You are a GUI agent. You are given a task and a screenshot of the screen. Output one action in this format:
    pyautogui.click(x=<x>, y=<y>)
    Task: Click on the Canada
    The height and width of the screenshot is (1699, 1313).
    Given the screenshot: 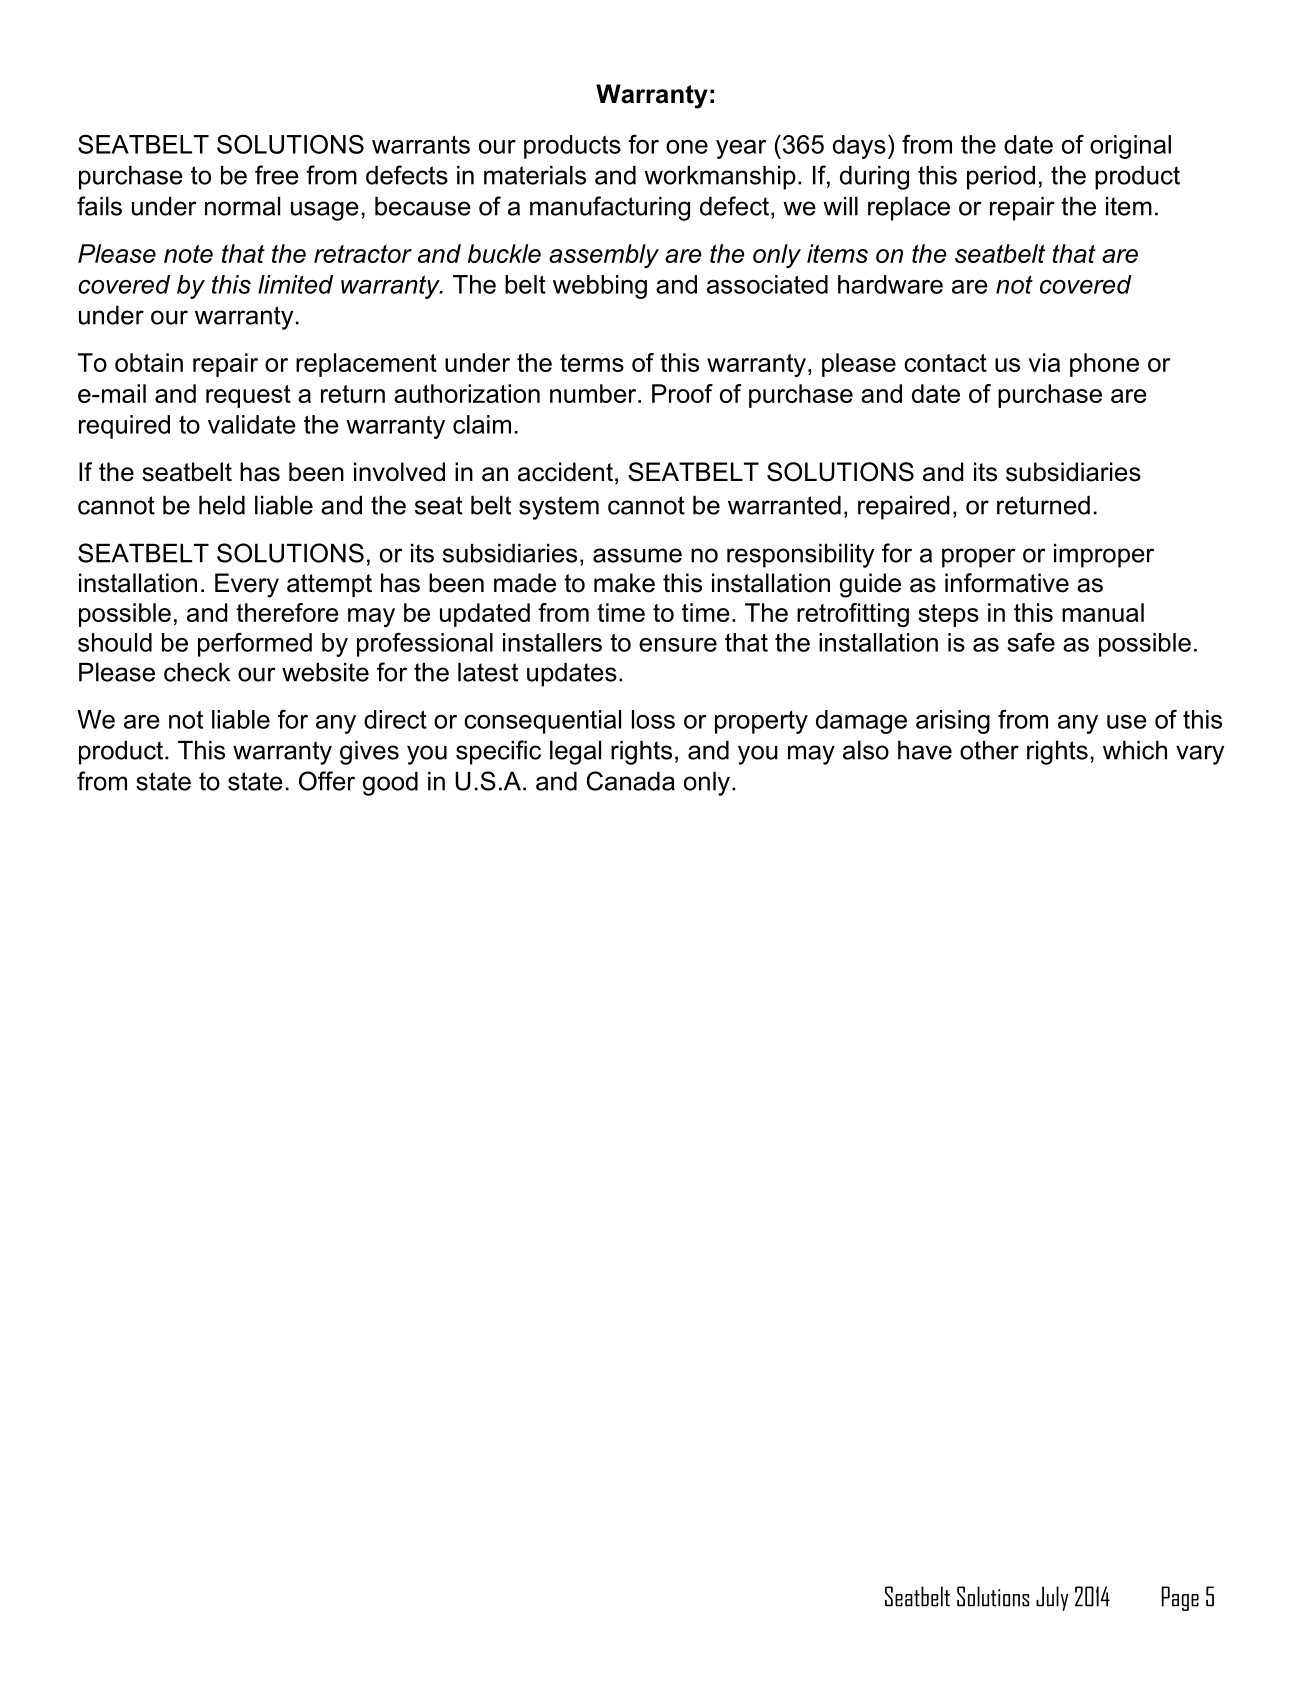 What is the action you would take?
    pyautogui.click(x=630, y=781)
